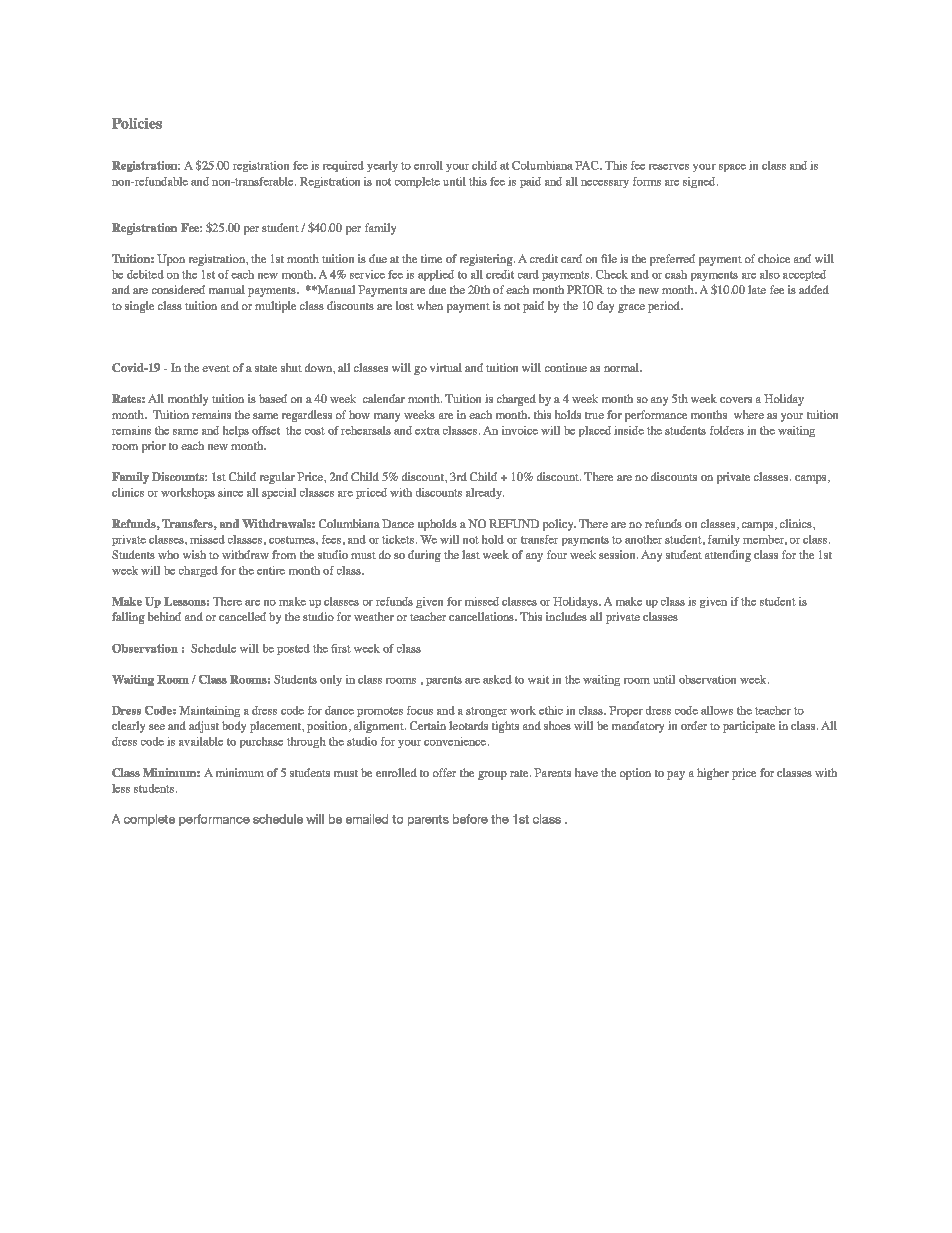 The width and height of the screenshot is (952, 1233). I want to click on cancellations, so click(482, 616).
